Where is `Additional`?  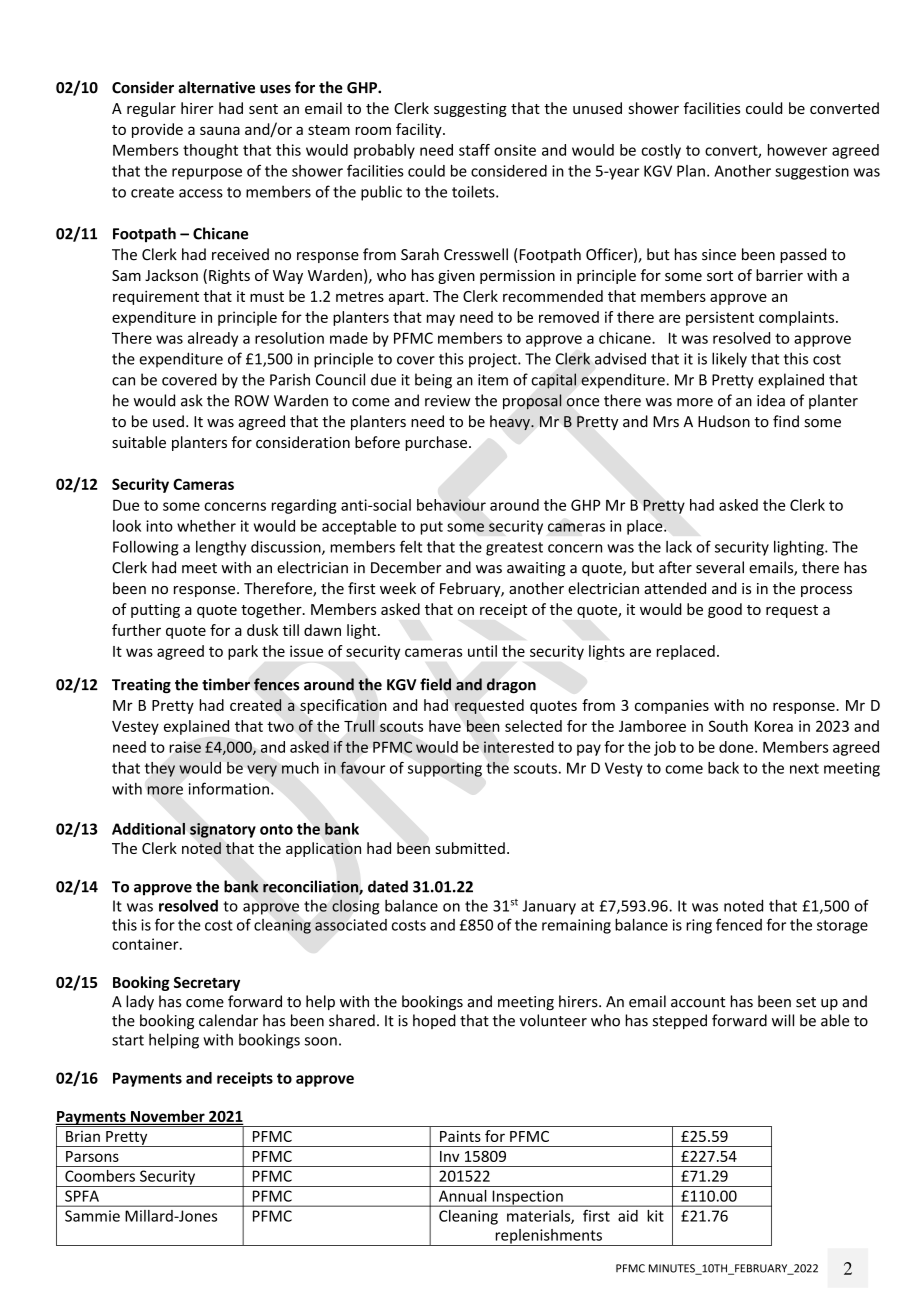 Additional is located at coordinates (148, 828).
